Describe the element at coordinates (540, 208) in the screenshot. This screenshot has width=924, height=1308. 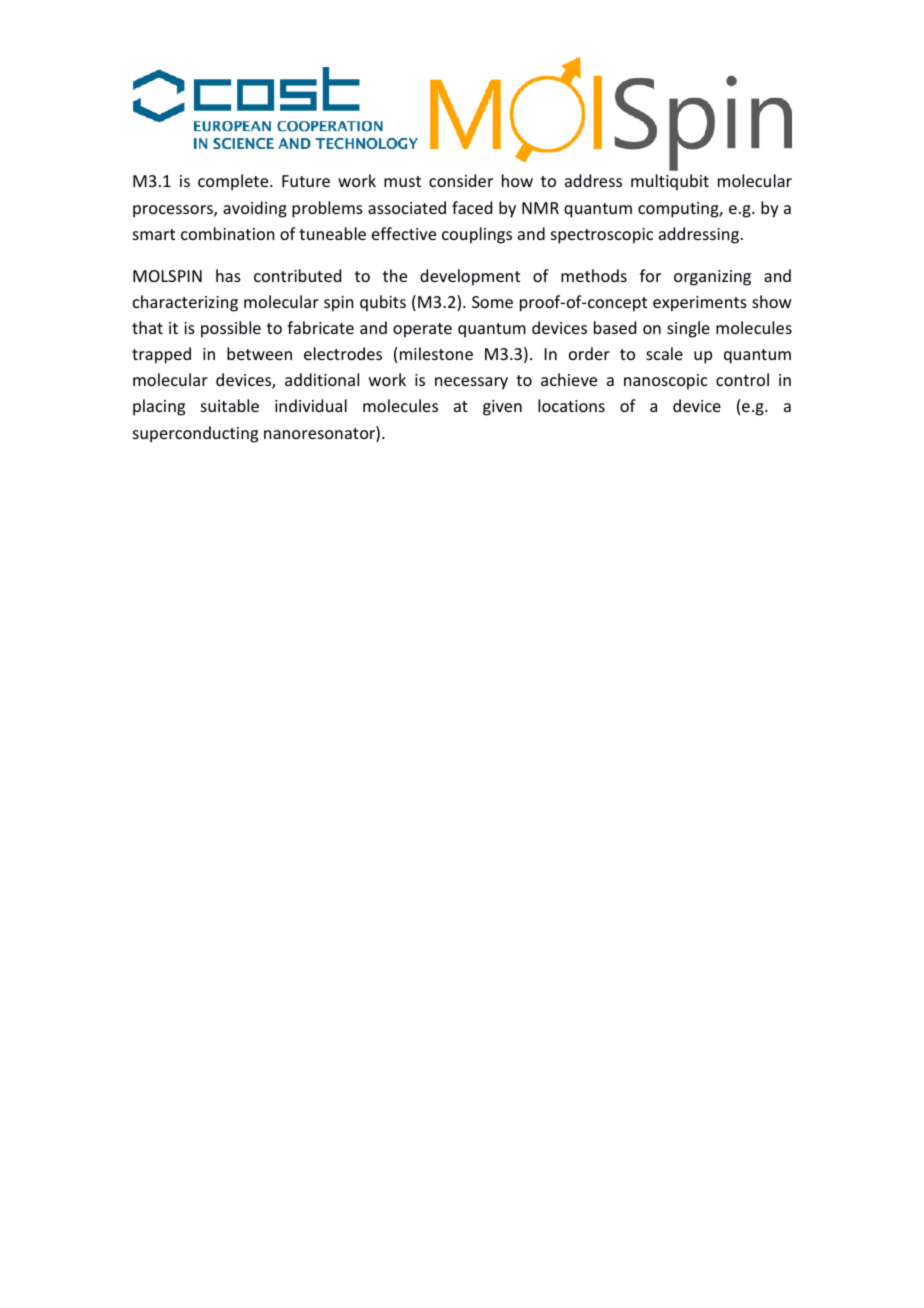
I see `NMR` at that location.
